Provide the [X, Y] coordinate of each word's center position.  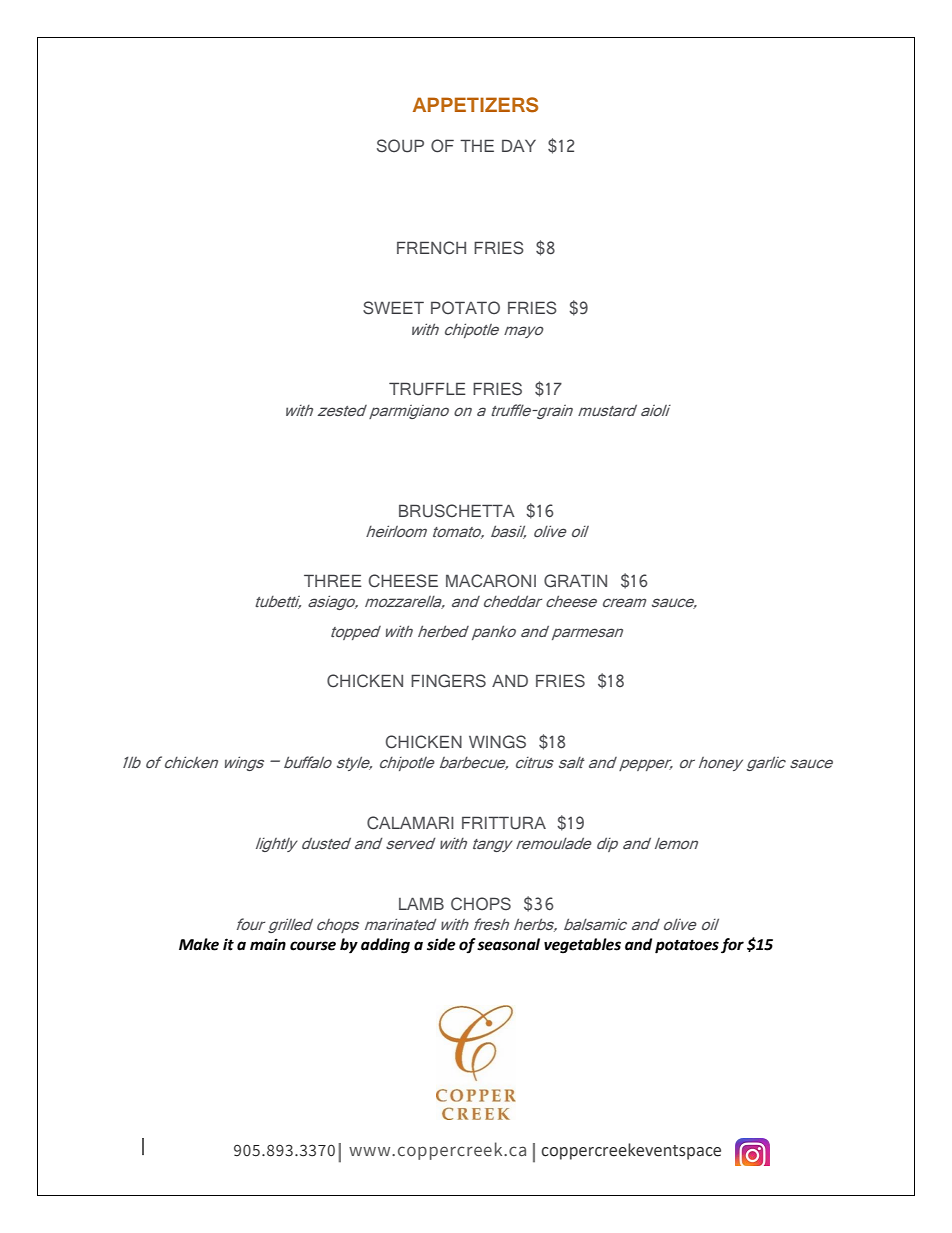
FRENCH [431, 248]
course [313, 946]
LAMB [421, 903]
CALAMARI [410, 823]
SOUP [400, 146]
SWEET [393, 308]
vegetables [582, 946]
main [268, 944]
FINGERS [448, 681]
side [441, 944]
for [732, 946]
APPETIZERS [475, 105]
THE [477, 145]
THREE [333, 580]
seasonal [508, 944]
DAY [519, 145]
